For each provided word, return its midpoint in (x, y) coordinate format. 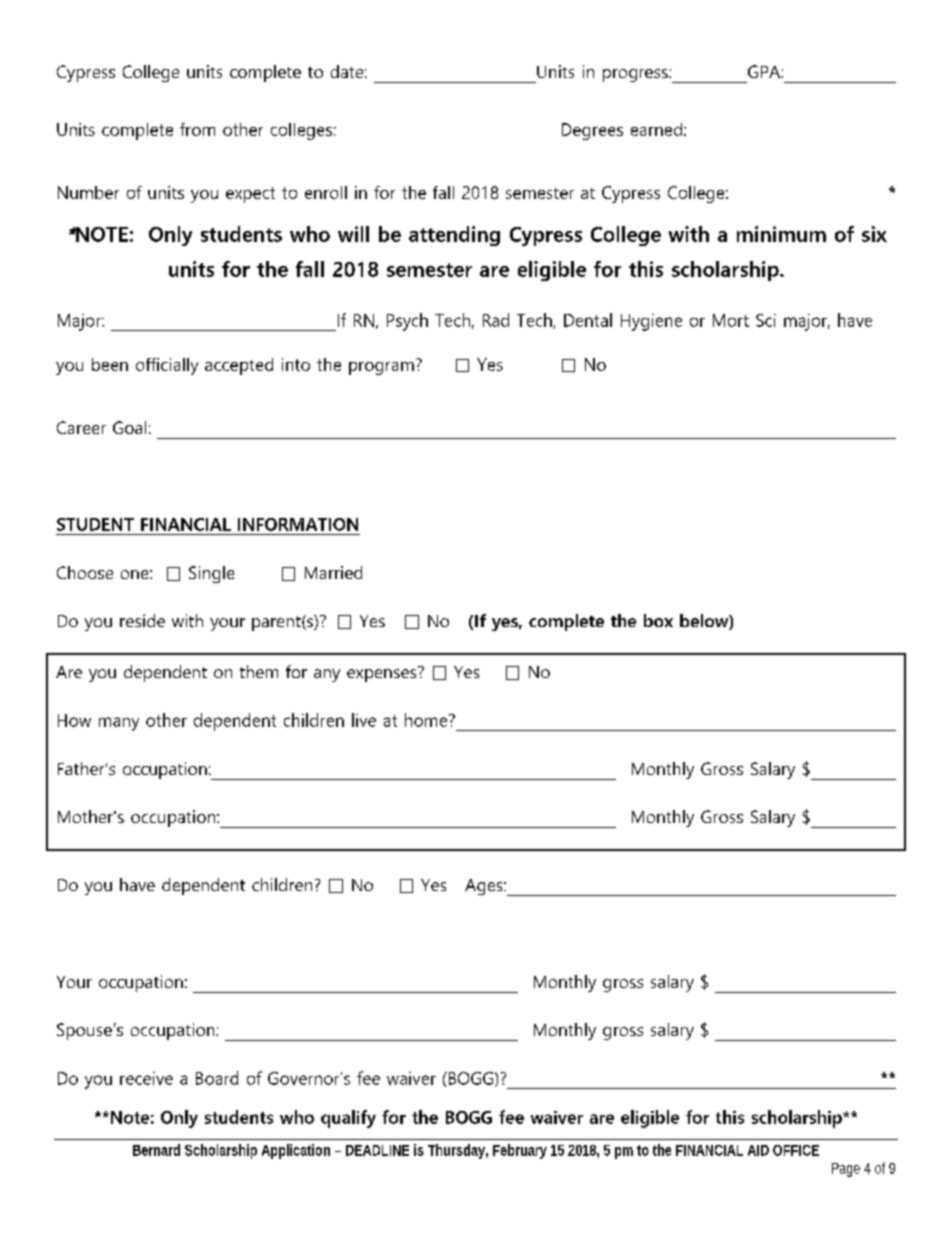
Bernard (156, 1150)
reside (142, 620)
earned (656, 129)
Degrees (592, 131)
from (197, 129)
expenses (383, 674)
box (658, 620)
